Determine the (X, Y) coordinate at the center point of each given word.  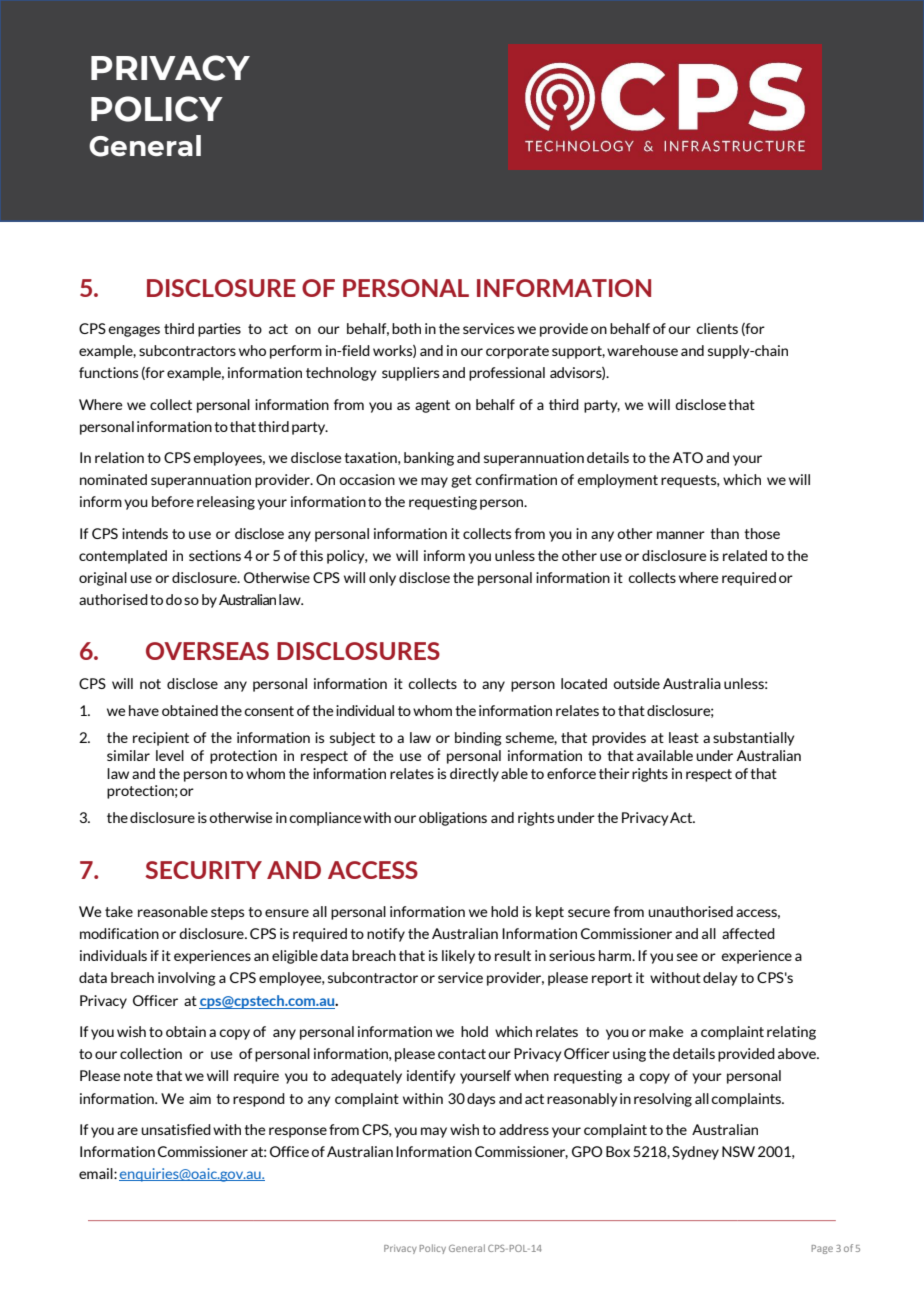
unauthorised (690, 911)
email (97, 1173)
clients (717, 328)
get (461, 481)
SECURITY (203, 870)
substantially (753, 739)
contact (462, 1054)
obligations (453, 819)
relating (791, 1033)
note (138, 1076)
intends (145, 533)
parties (219, 330)
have (144, 710)
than (724, 533)
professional (507, 374)
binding (478, 739)
